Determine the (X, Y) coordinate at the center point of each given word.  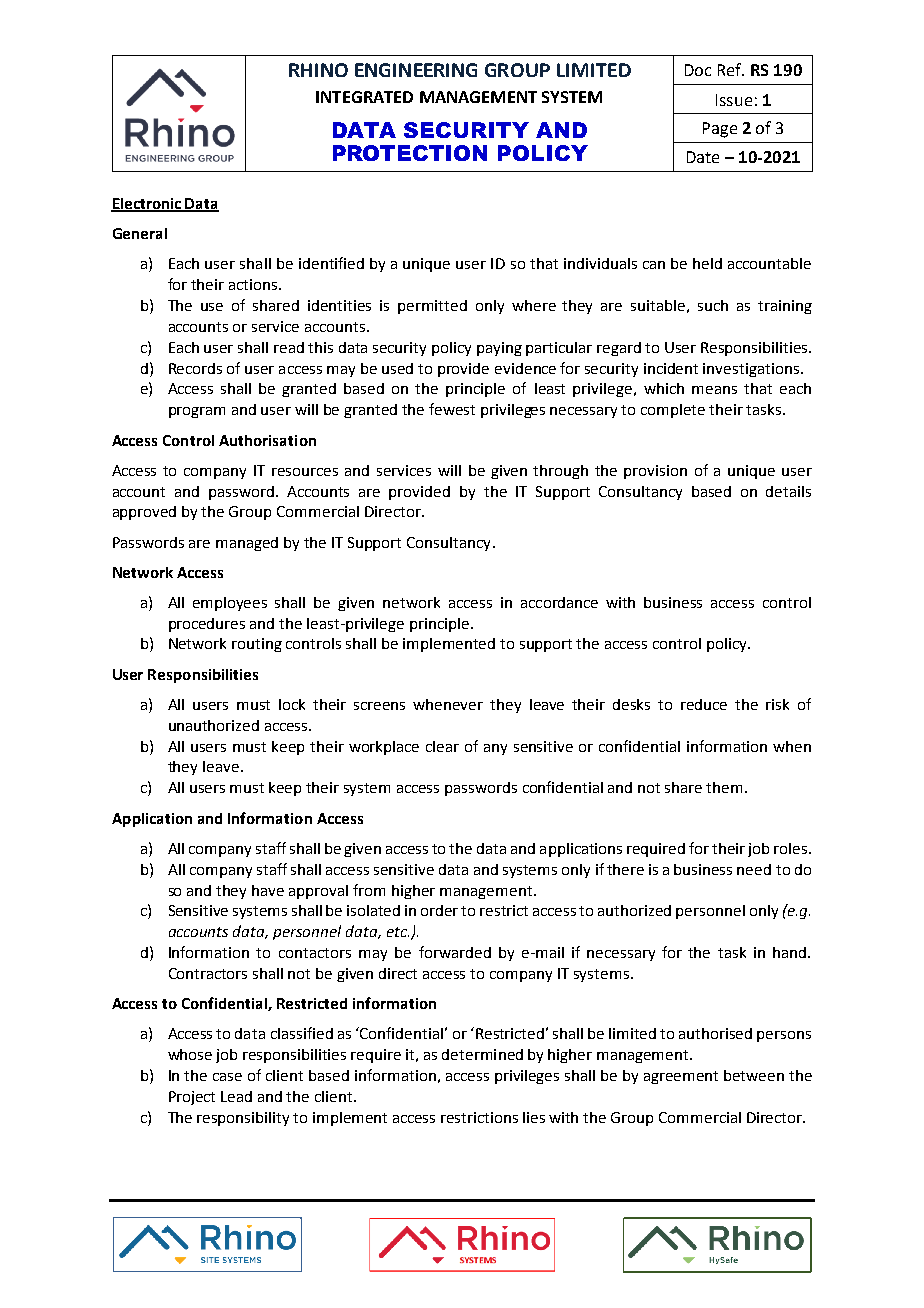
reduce (704, 704)
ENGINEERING (416, 70)
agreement (681, 1077)
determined (482, 1054)
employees (230, 604)
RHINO (318, 70)
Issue (734, 100)
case (227, 1077)
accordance (559, 602)
